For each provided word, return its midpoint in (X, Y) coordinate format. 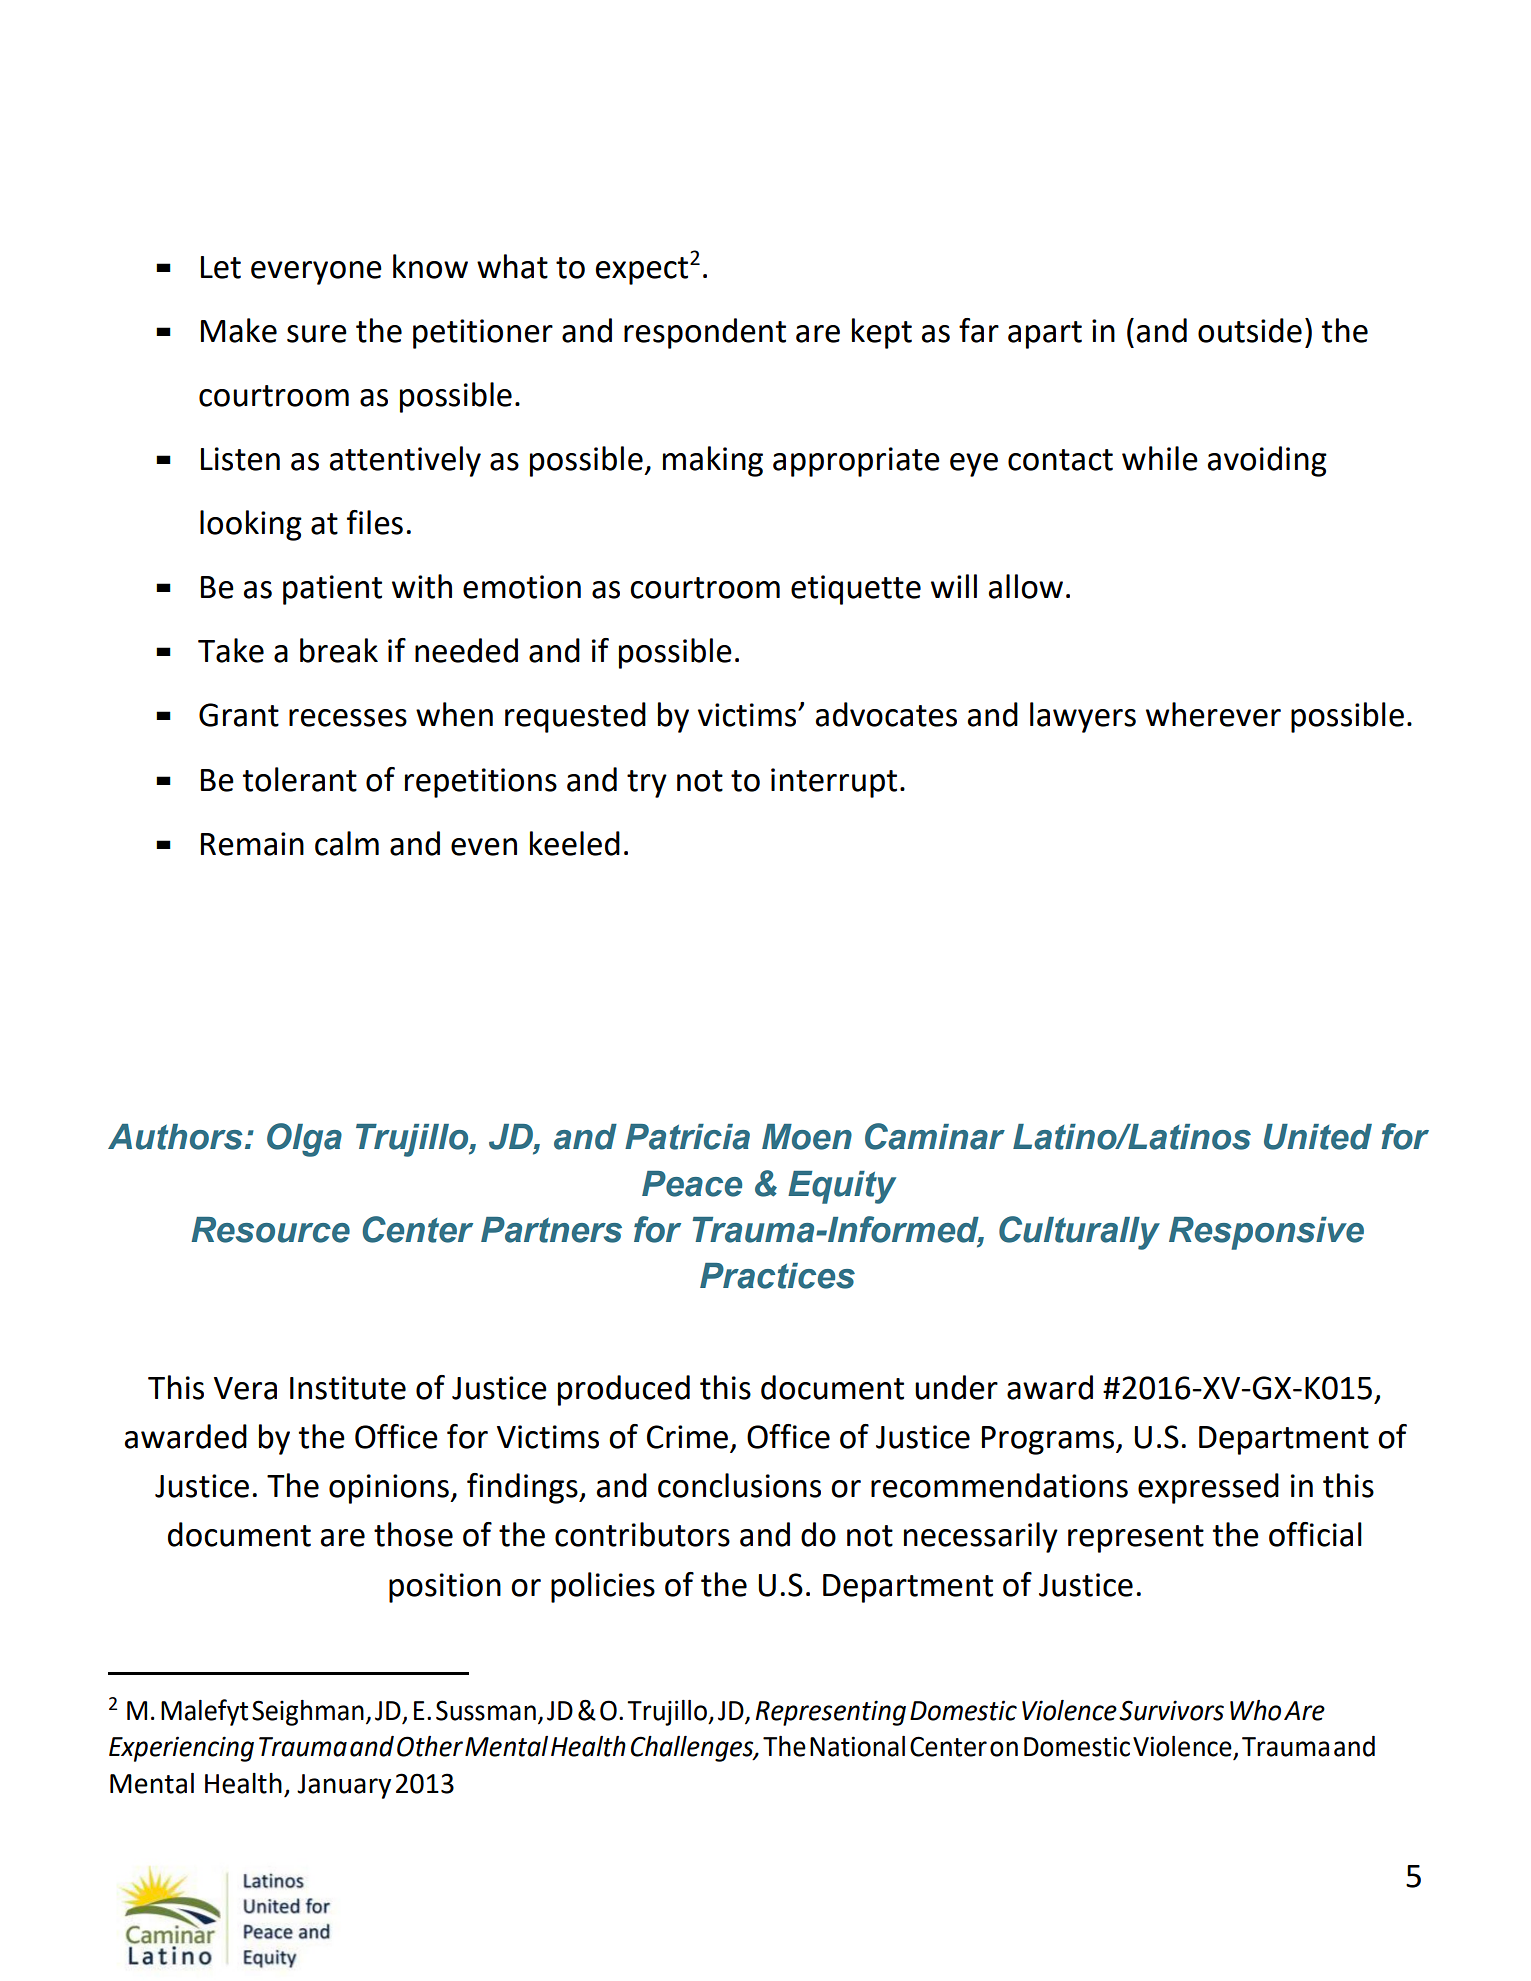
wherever (1213, 714)
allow (1025, 586)
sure (317, 334)
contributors (642, 1534)
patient (332, 590)
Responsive (1266, 1233)
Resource (270, 1230)
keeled (575, 843)
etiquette (856, 590)
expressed (1208, 1488)
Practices (777, 1276)
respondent (705, 333)
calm (347, 843)
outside (1250, 330)
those (413, 1534)
